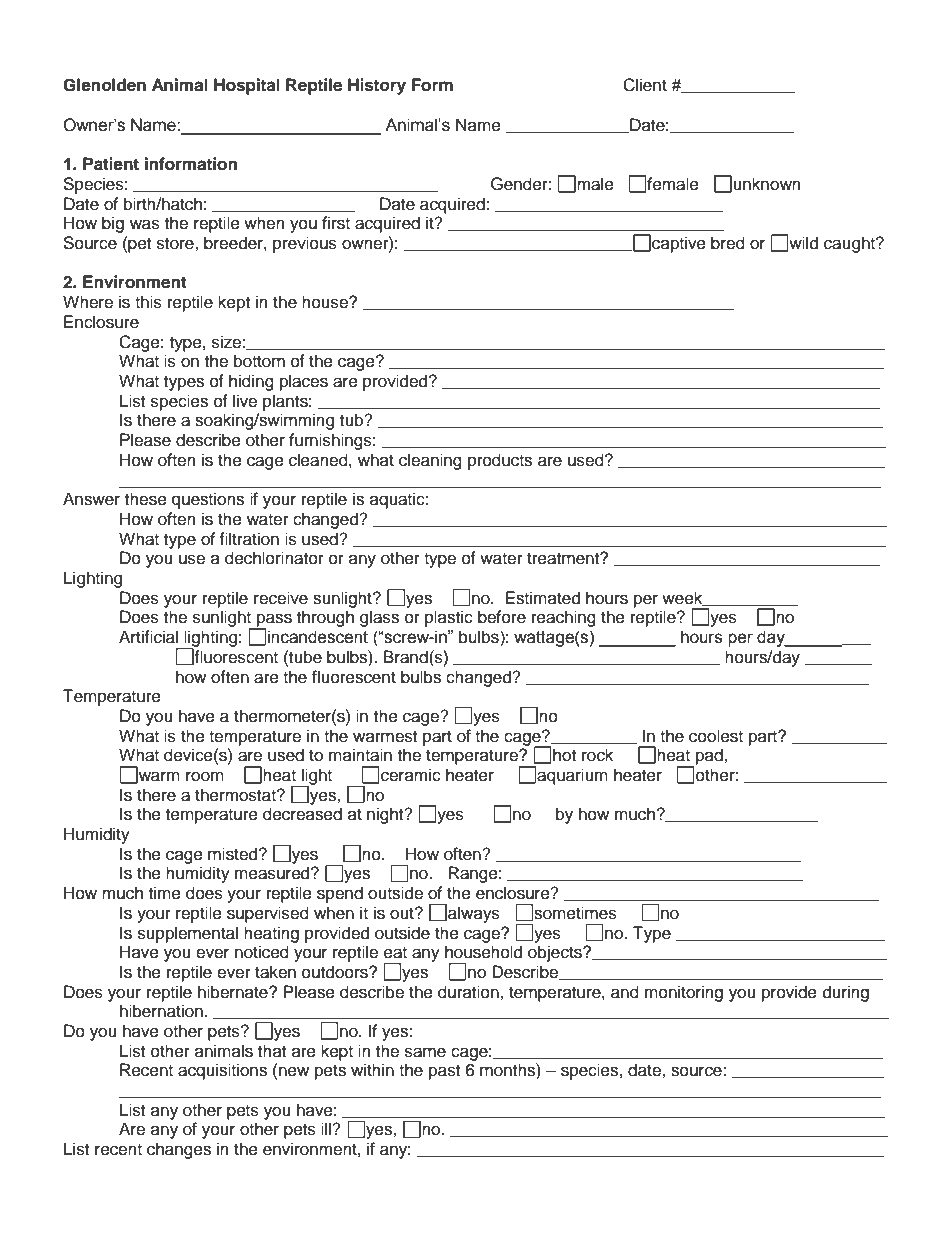 This document has height=1233, width=952. What do you see at coordinates (767, 184) in the document?
I see `unknown` at bounding box center [767, 184].
